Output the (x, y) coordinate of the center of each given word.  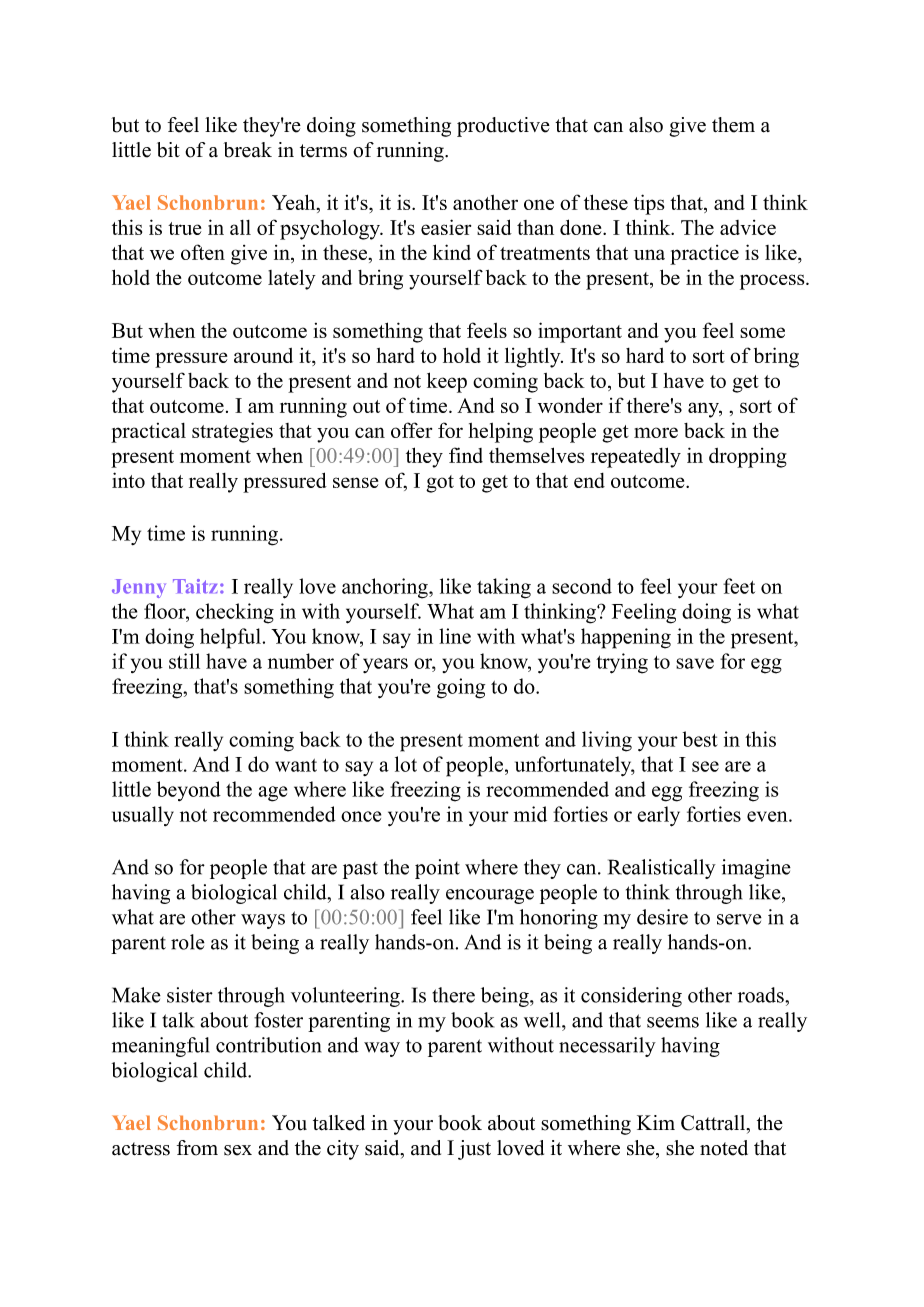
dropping (748, 458)
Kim (656, 1122)
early (658, 816)
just (474, 1150)
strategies (232, 432)
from (197, 1148)
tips (649, 204)
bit (168, 150)
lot (406, 764)
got (440, 484)
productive (503, 127)
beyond (189, 791)
